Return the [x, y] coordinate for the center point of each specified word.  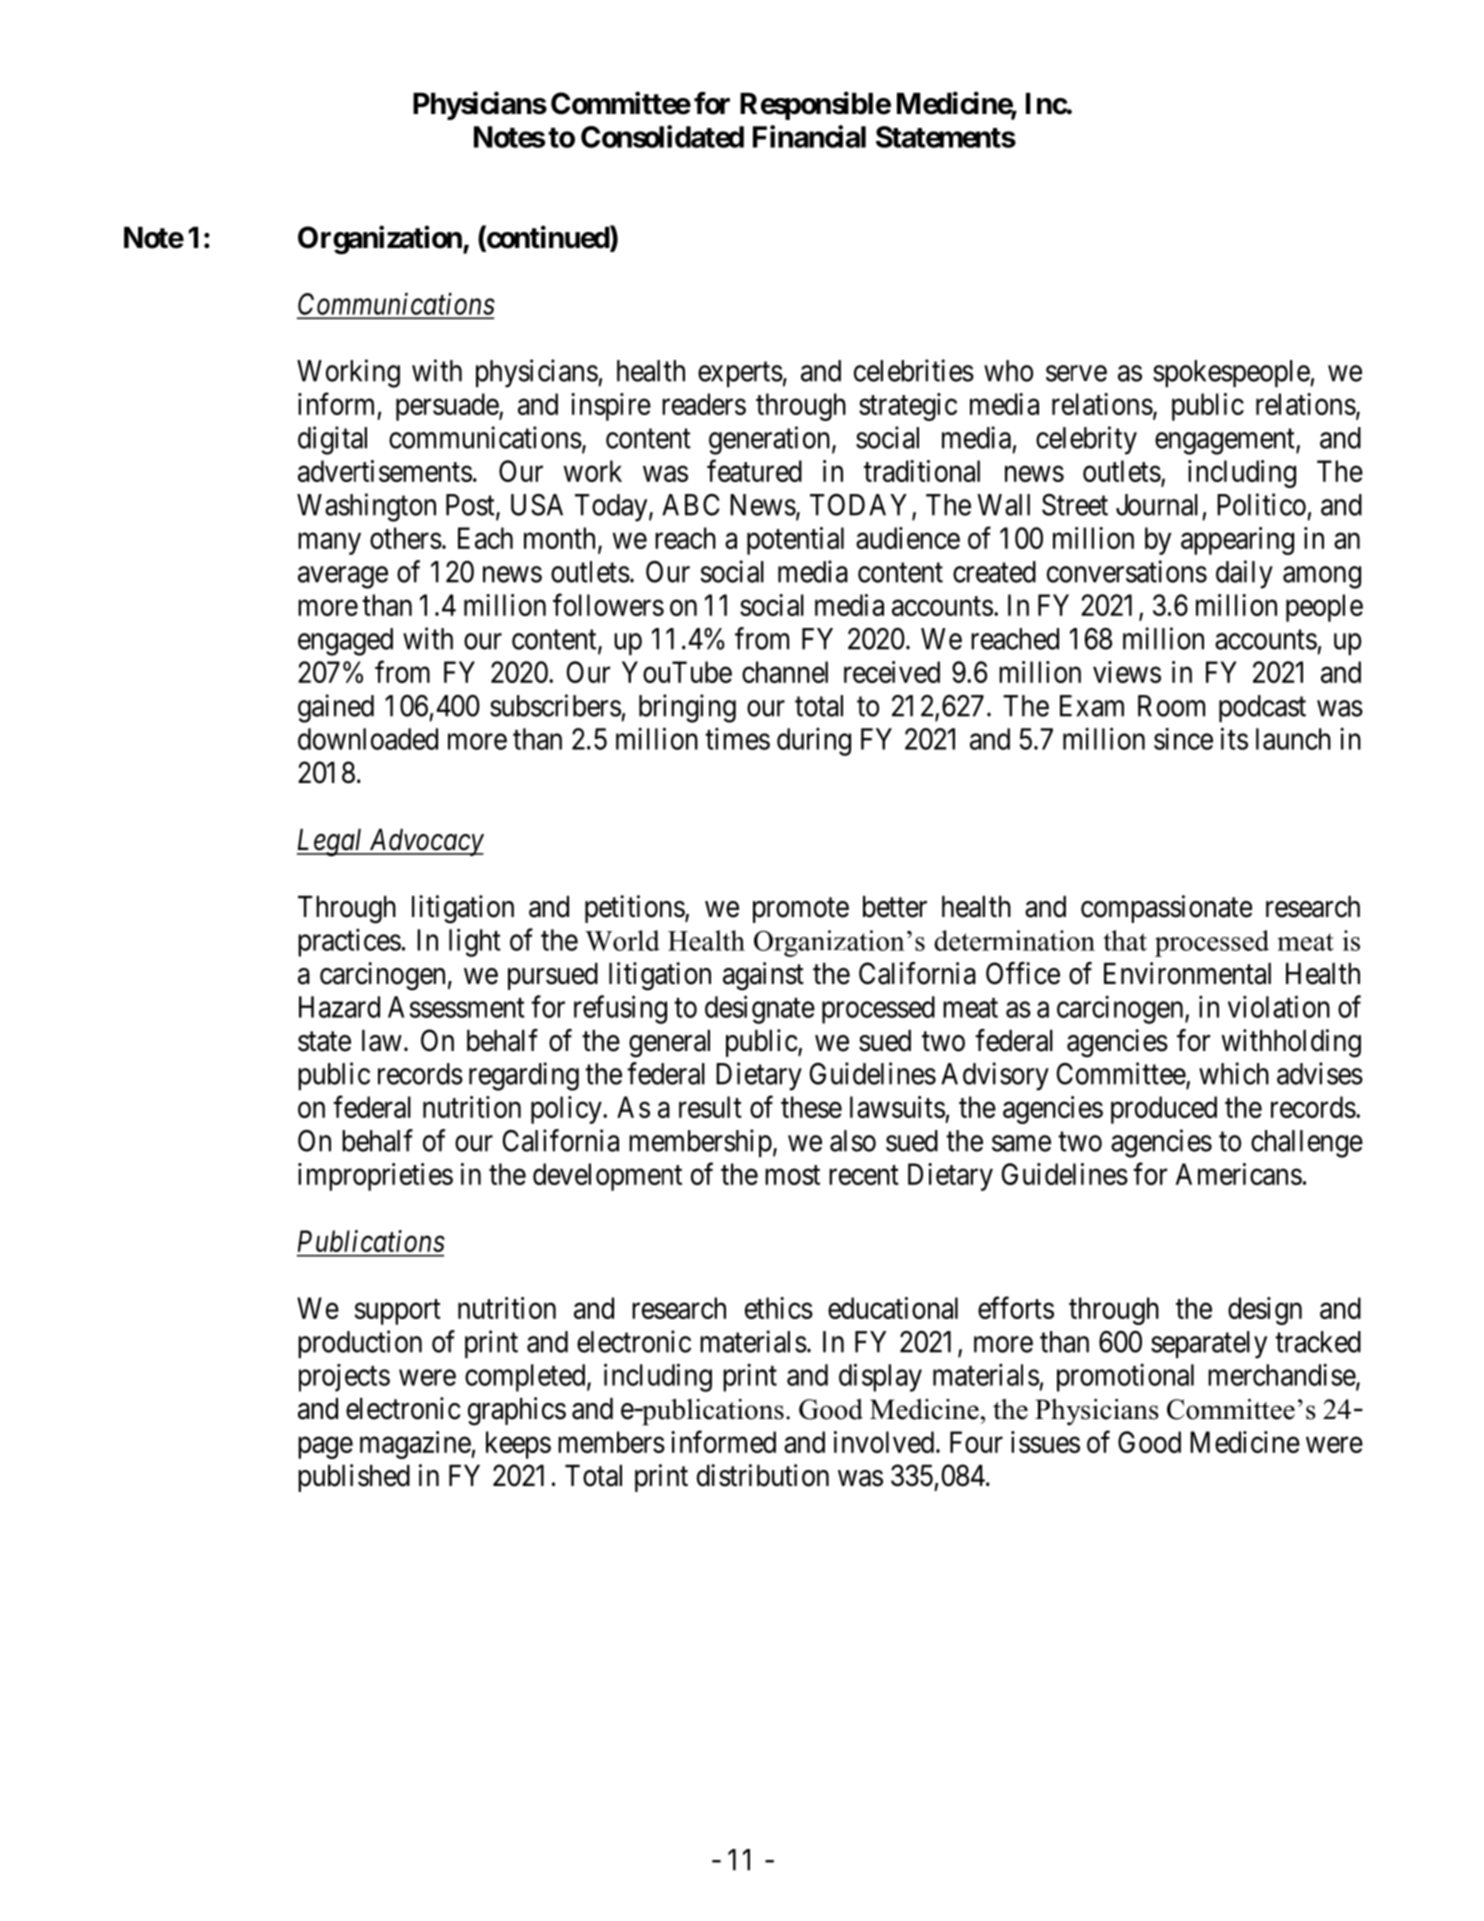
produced [1164, 1110]
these [811, 1107]
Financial [809, 136]
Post [471, 506]
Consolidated [662, 136]
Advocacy [425, 842]
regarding [524, 1076]
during [814, 741]
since [1183, 739]
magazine [416, 1445]
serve [1076, 373]
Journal [1157, 505]
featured [754, 470]
